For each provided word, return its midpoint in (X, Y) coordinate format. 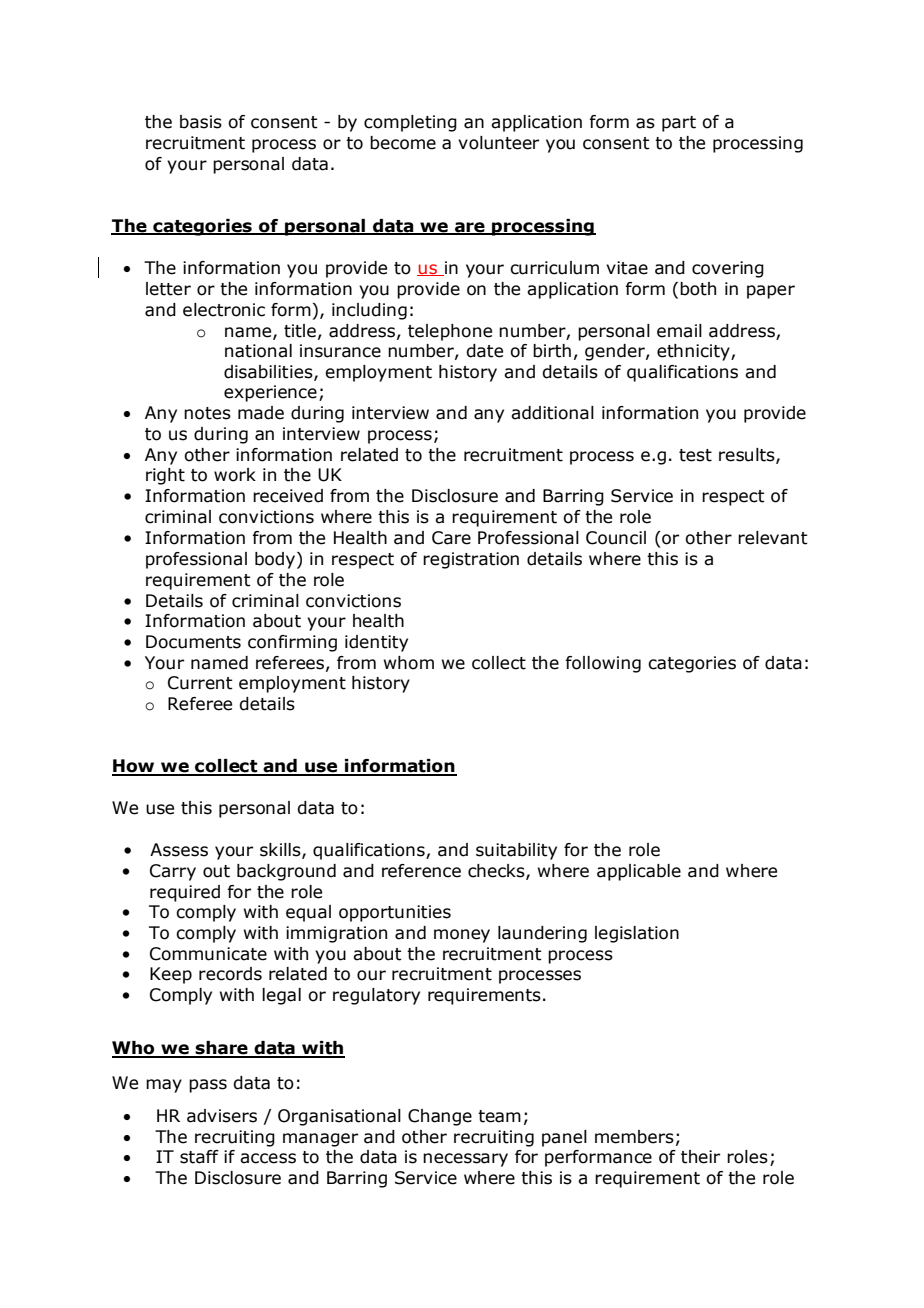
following (603, 664)
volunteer (498, 143)
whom (409, 663)
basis (201, 122)
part (679, 124)
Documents (193, 642)
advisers (222, 1116)
